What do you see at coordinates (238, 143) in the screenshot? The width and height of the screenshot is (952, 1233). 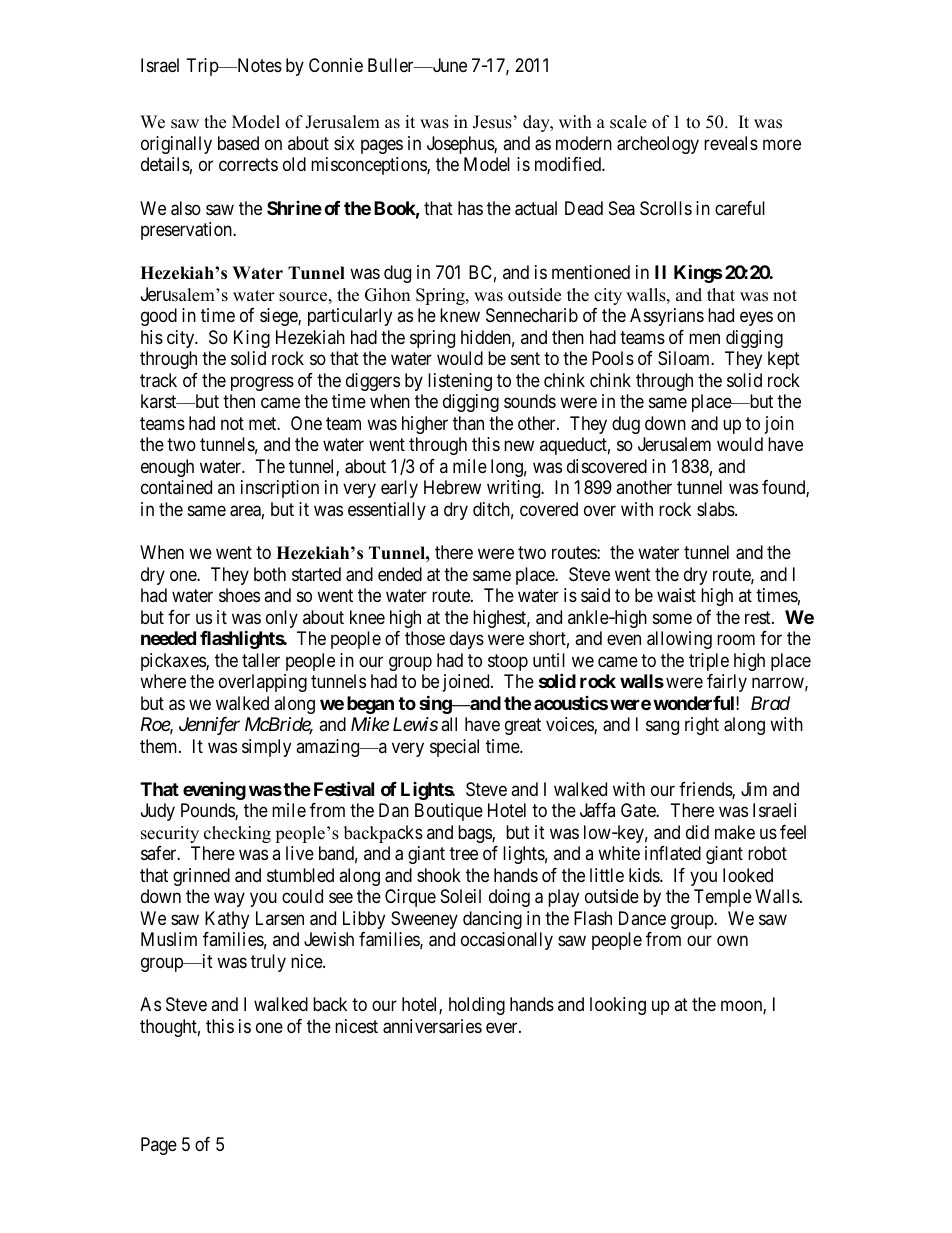 I see `based` at bounding box center [238, 143].
